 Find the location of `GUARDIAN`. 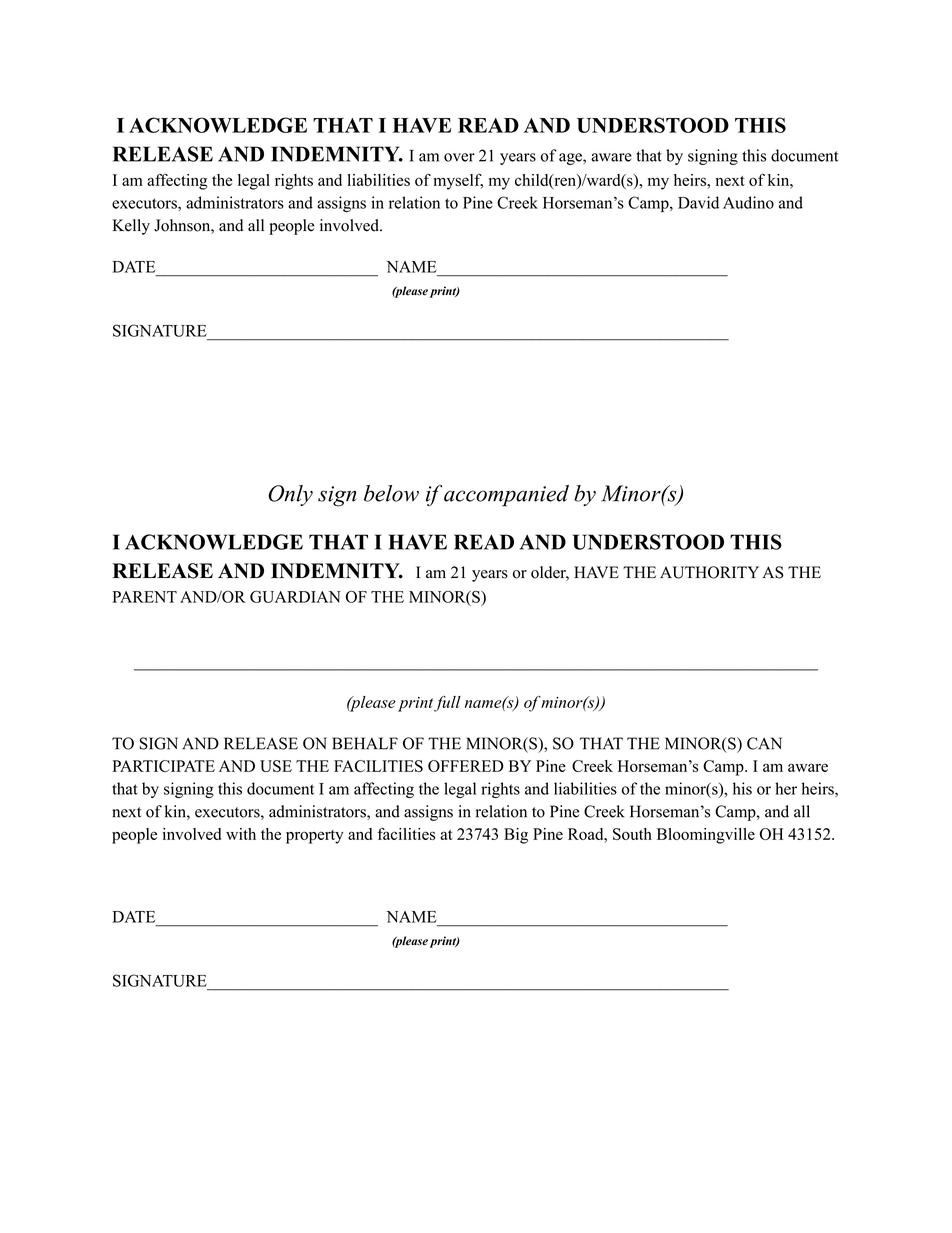

GUARDIAN is located at coordinates (295, 596).
